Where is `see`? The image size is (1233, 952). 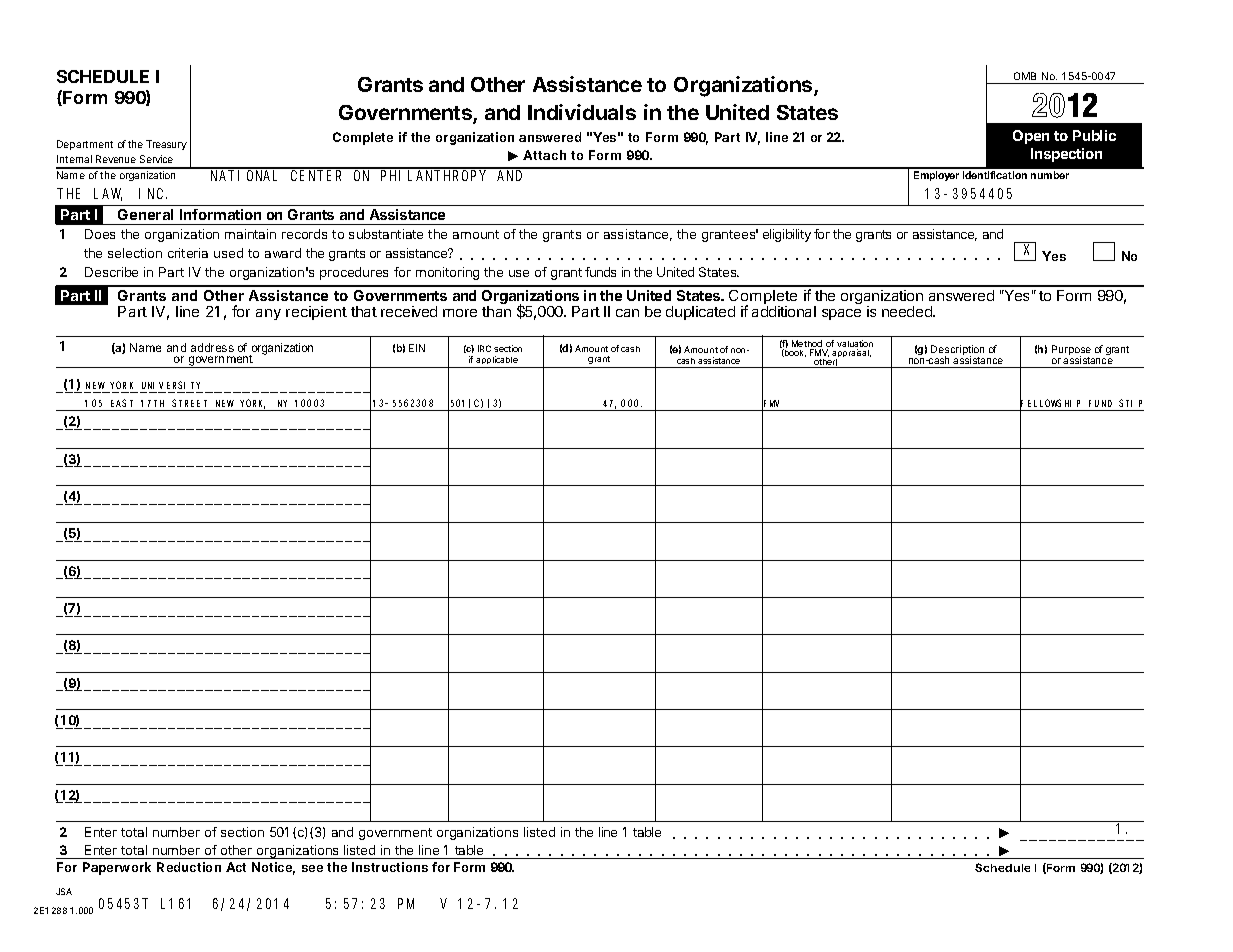 see is located at coordinates (312, 868).
